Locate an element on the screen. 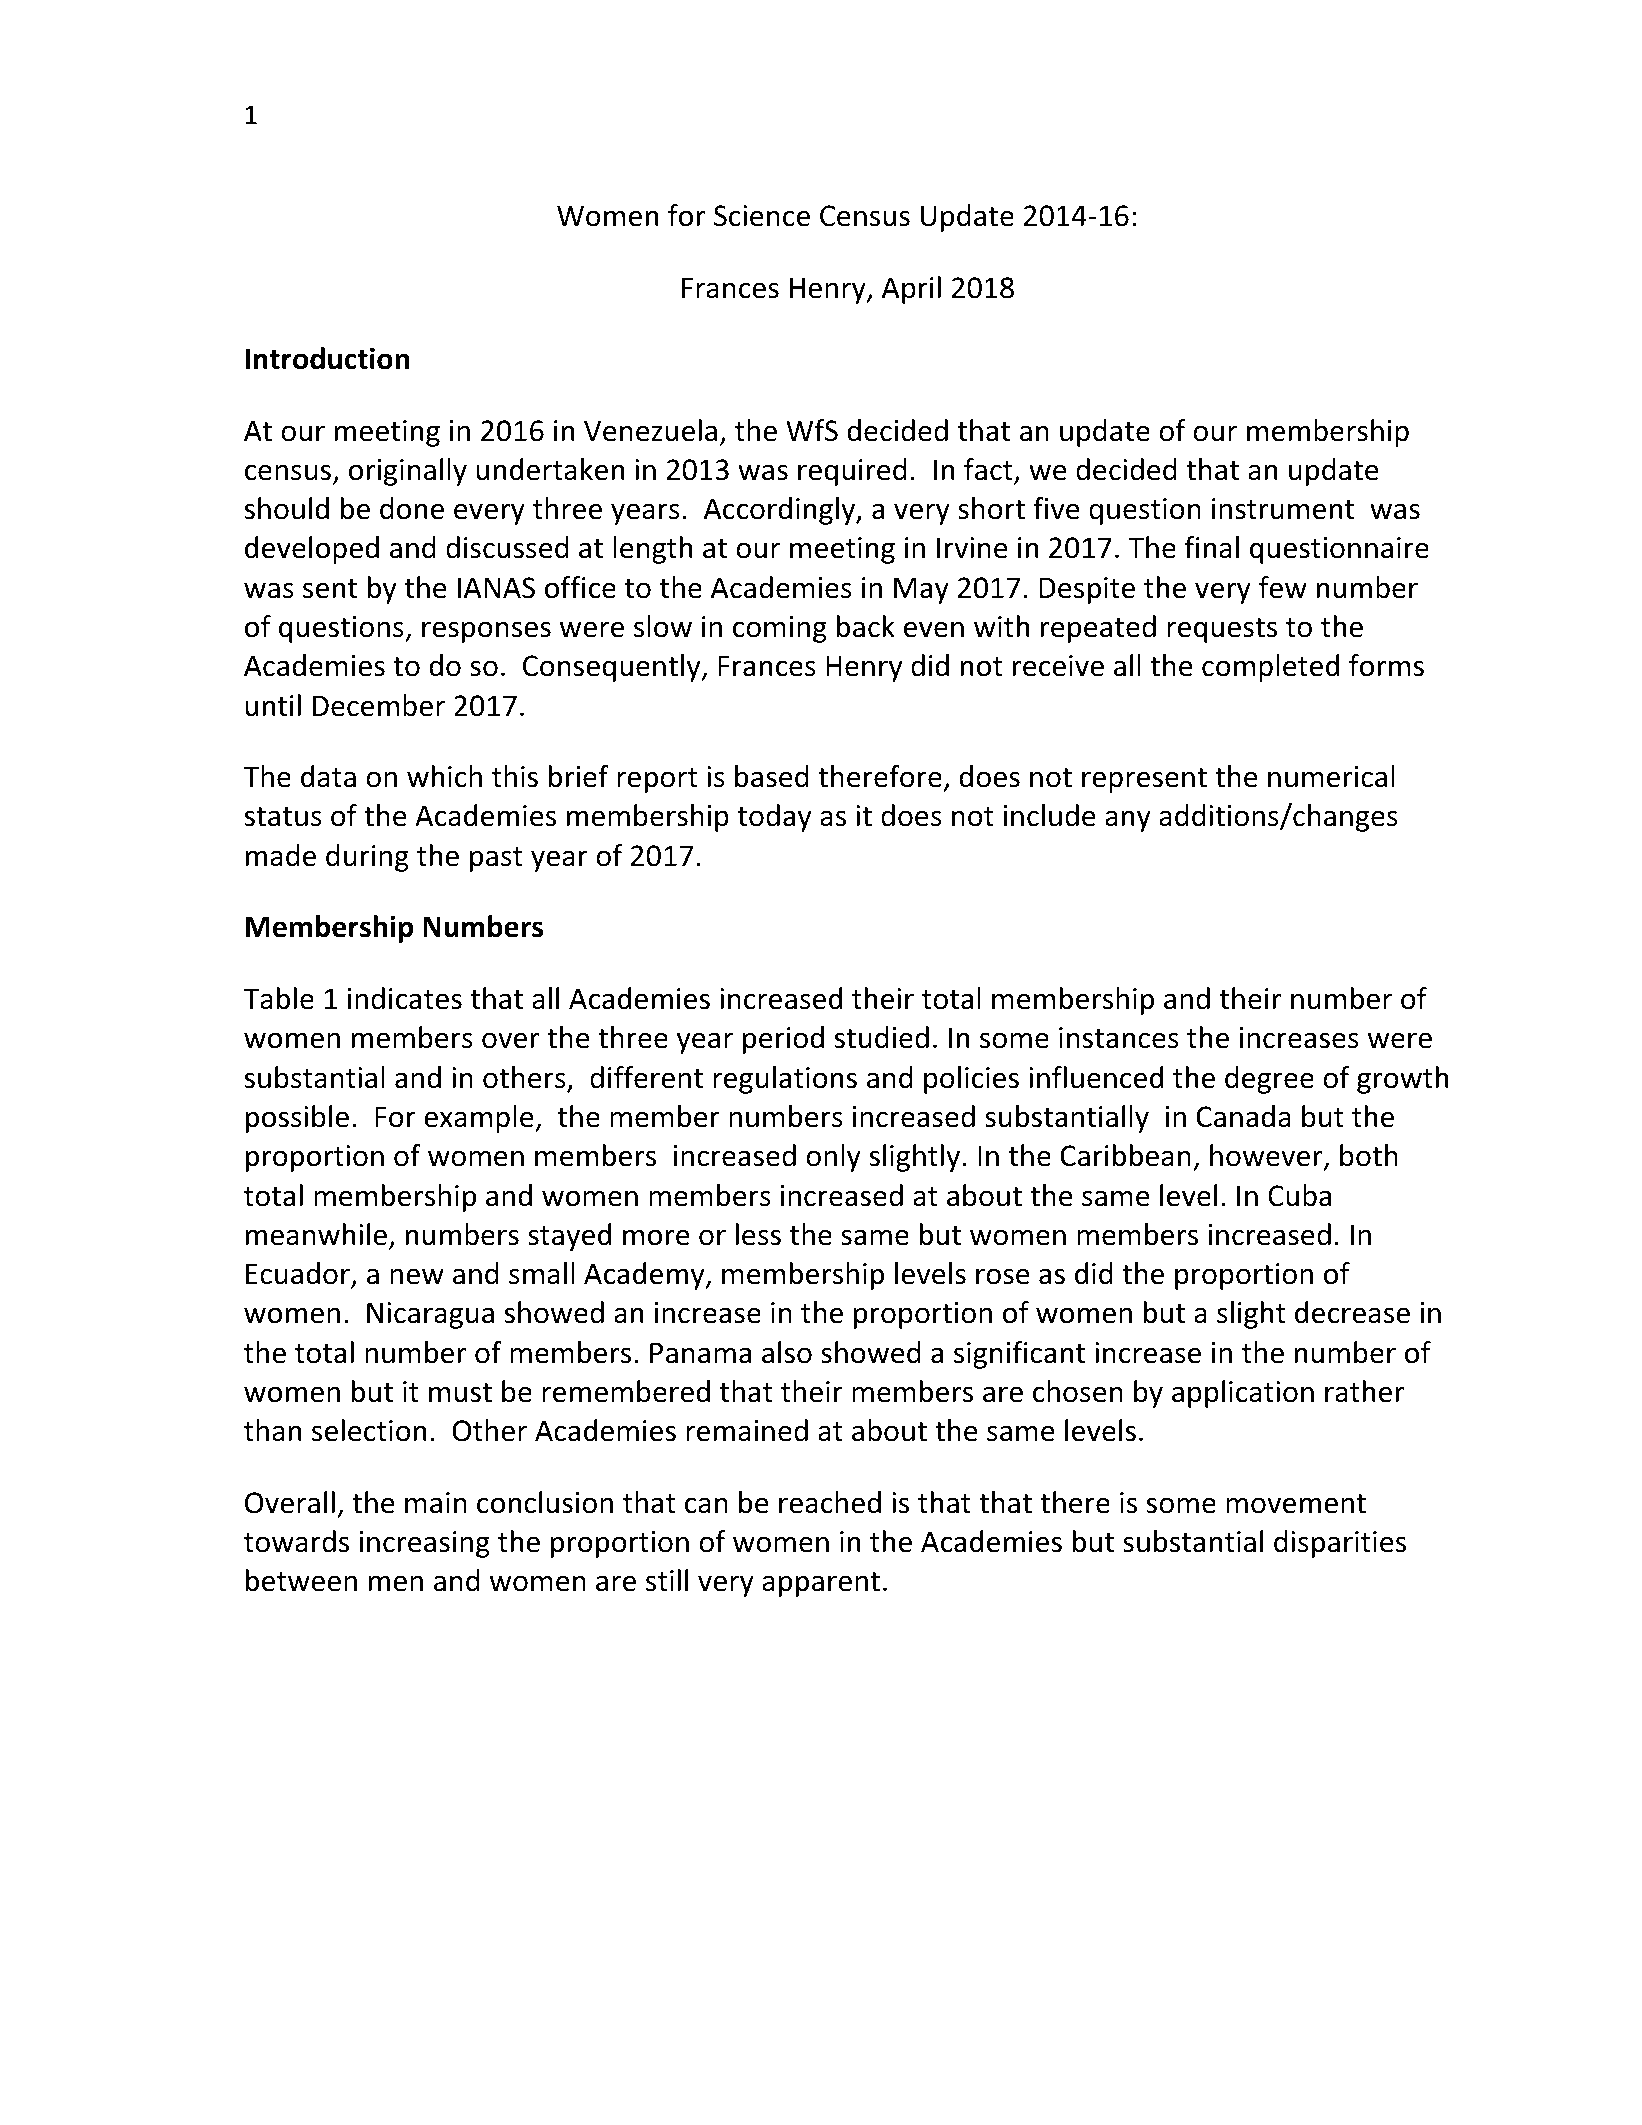 This screenshot has width=1642, height=2125. few is located at coordinates (1283, 587).
